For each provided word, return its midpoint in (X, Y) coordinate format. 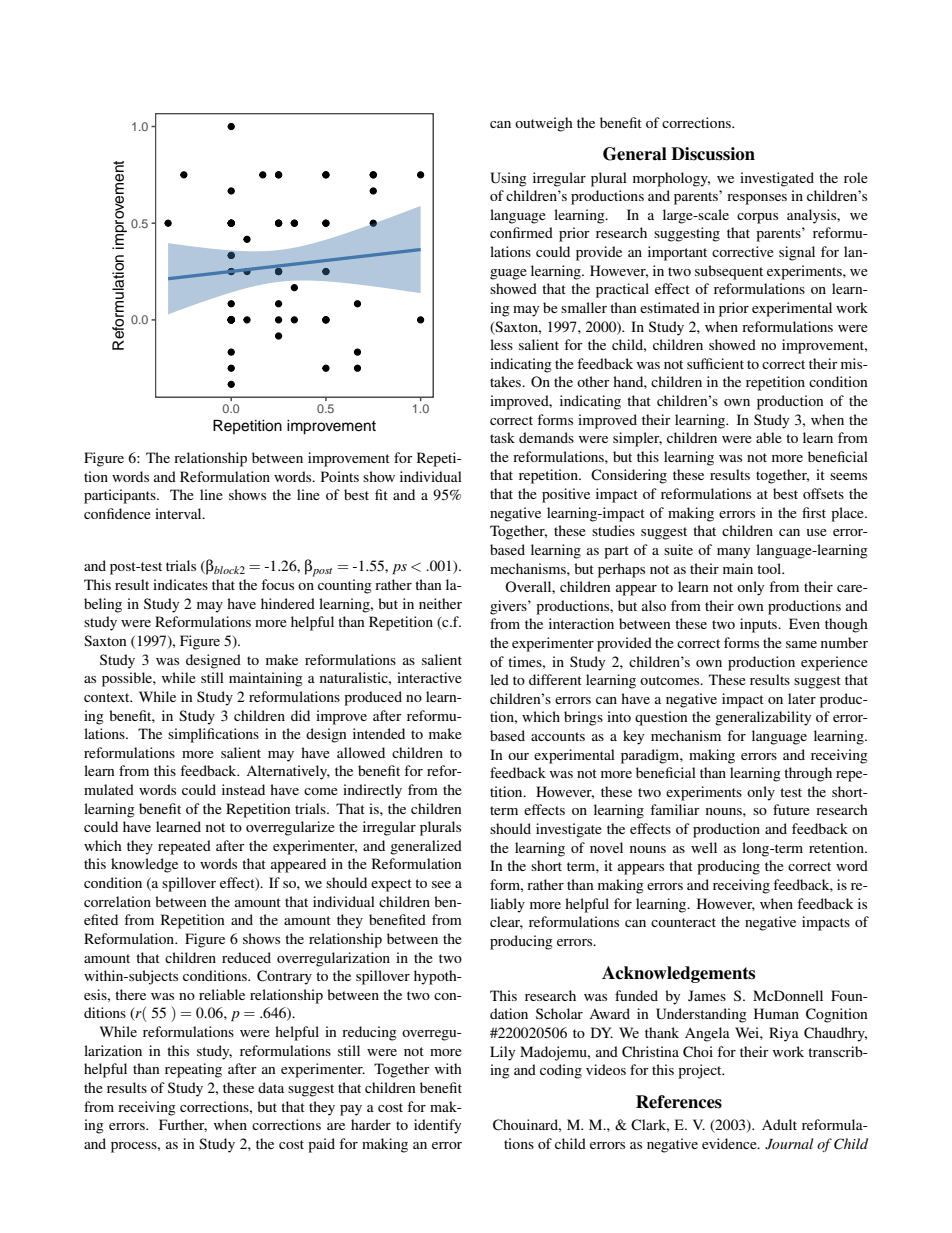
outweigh (544, 124)
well (704, 847)
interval (179, 513)
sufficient (715, 363)
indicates (180, 584)
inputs (760, 625)
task (502, 437)
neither (440, 603)
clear (506, 922)
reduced (246, 957)
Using (508, 179)
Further (183, 1125)
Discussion (713, 154)
